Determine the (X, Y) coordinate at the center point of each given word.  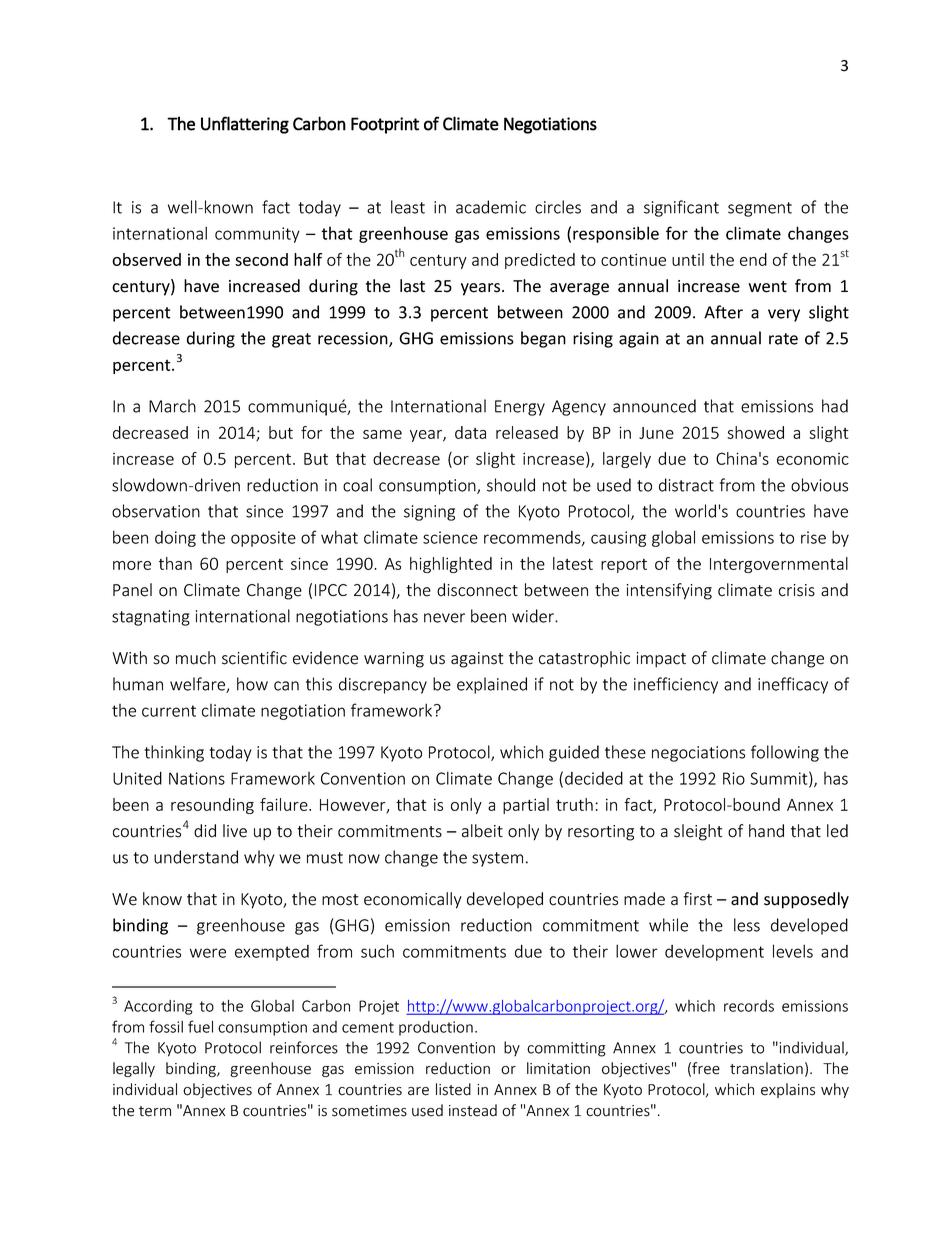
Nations (197, 778)
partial (526, 806)
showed (755, 432)
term (155, 1111)
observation (156, 511)
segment (760, 209)
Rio (734, 778)
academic (491, 207)
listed (453, 1089)
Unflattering (245, 125)
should (511, 485)
